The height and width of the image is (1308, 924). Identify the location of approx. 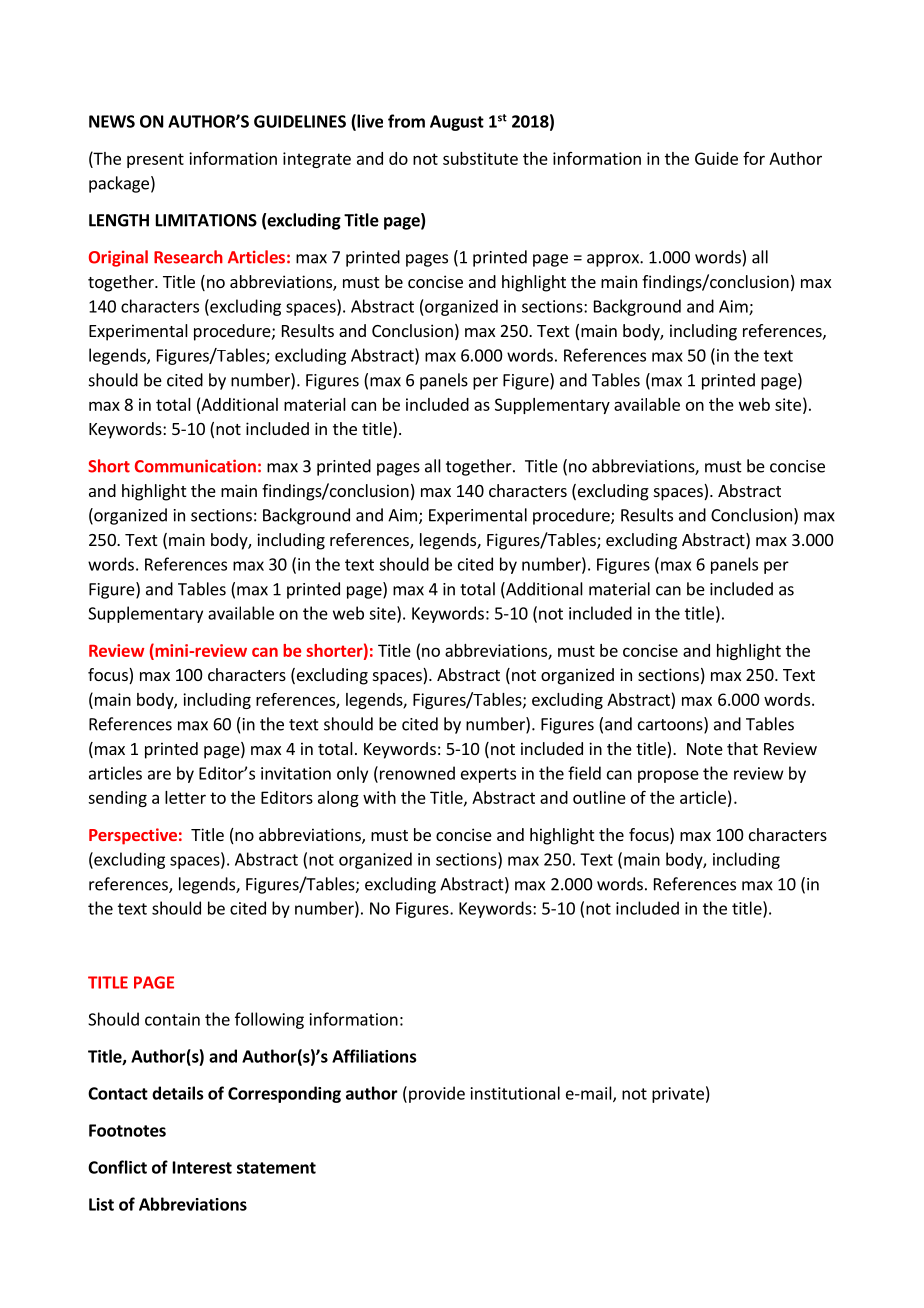
(614, 260).
